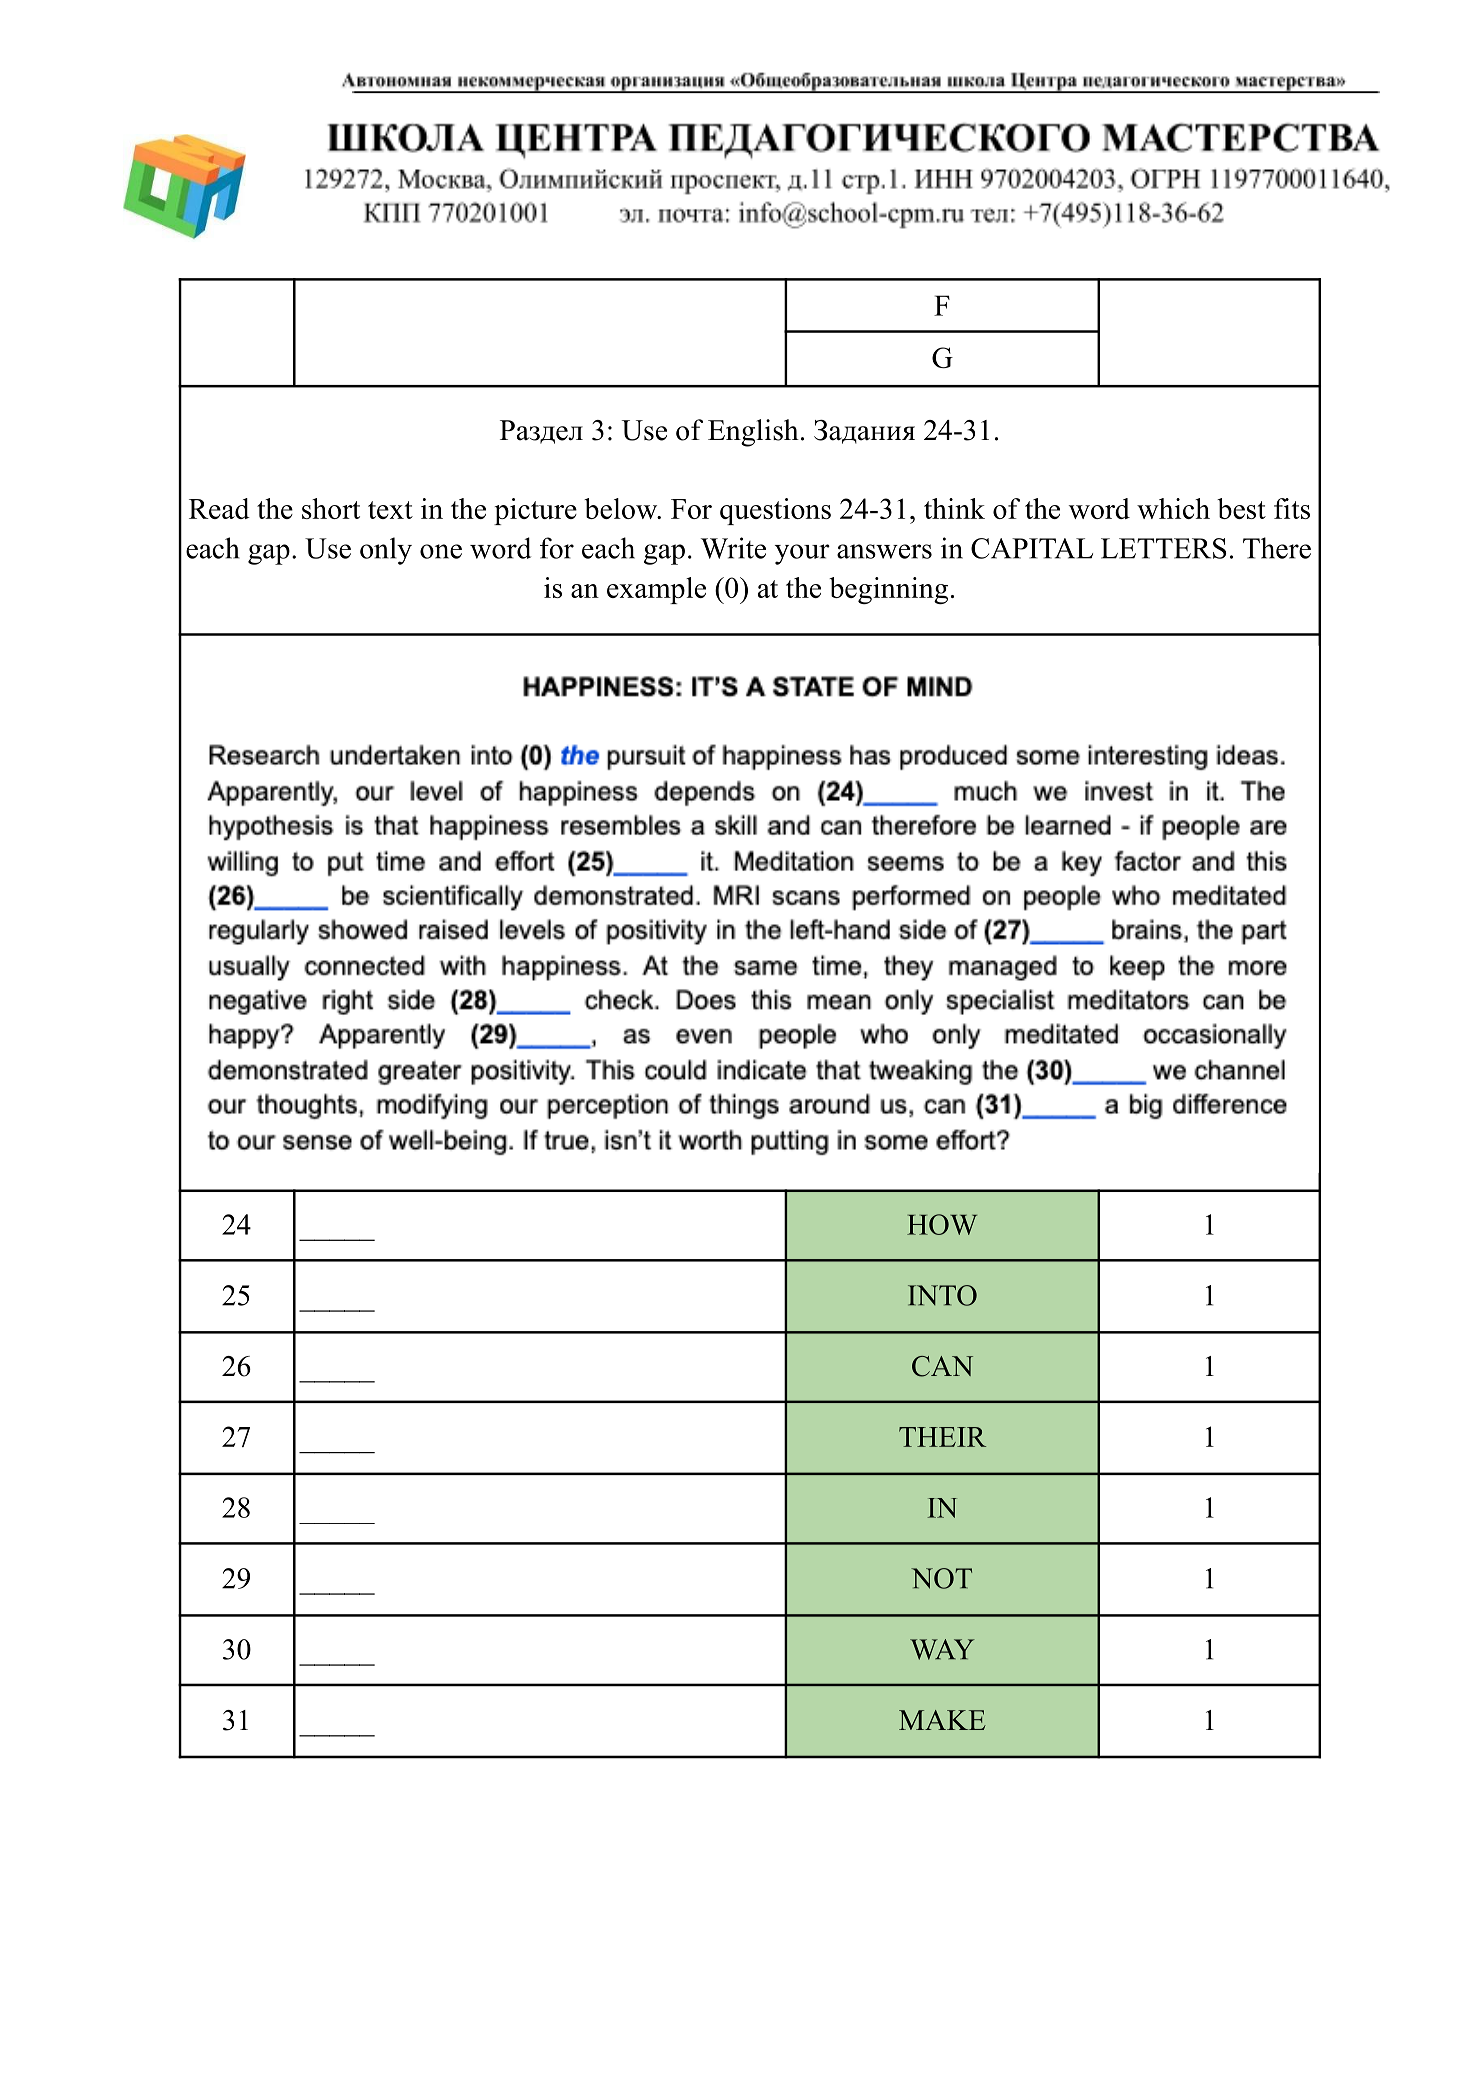  What do you see at coordinates (386, 551) in the page?
I see `only` at bounding box center [386, 551].
